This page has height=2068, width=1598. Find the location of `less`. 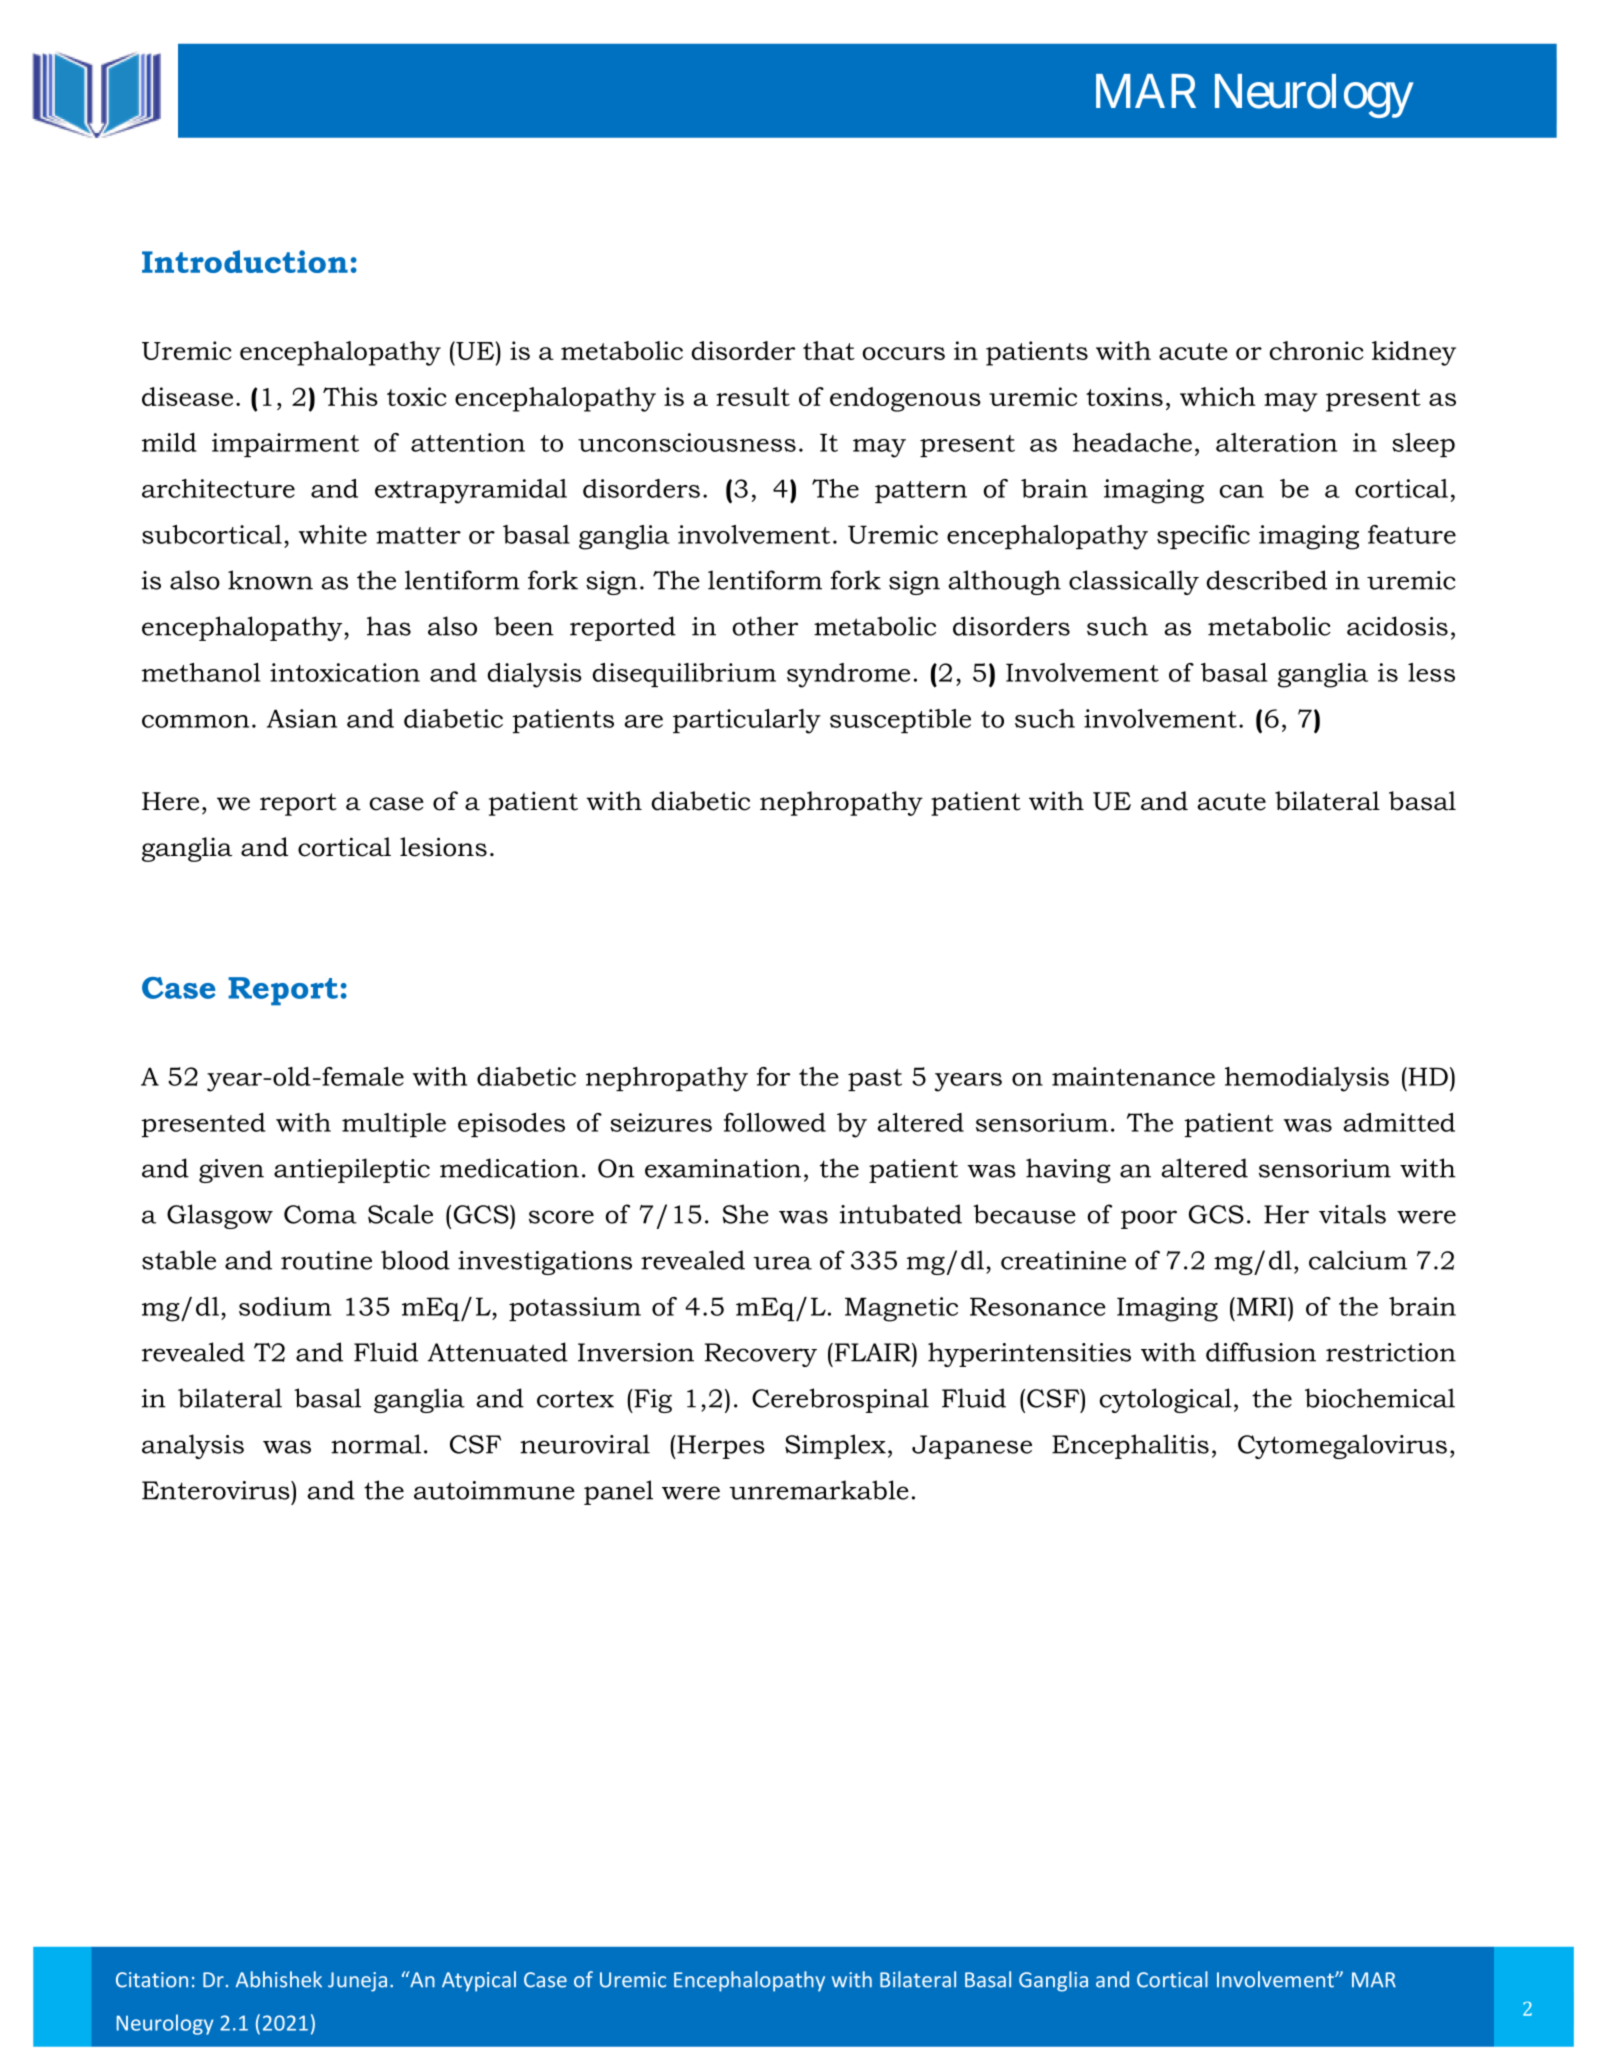

less is located at coordinates (1431, 672).
